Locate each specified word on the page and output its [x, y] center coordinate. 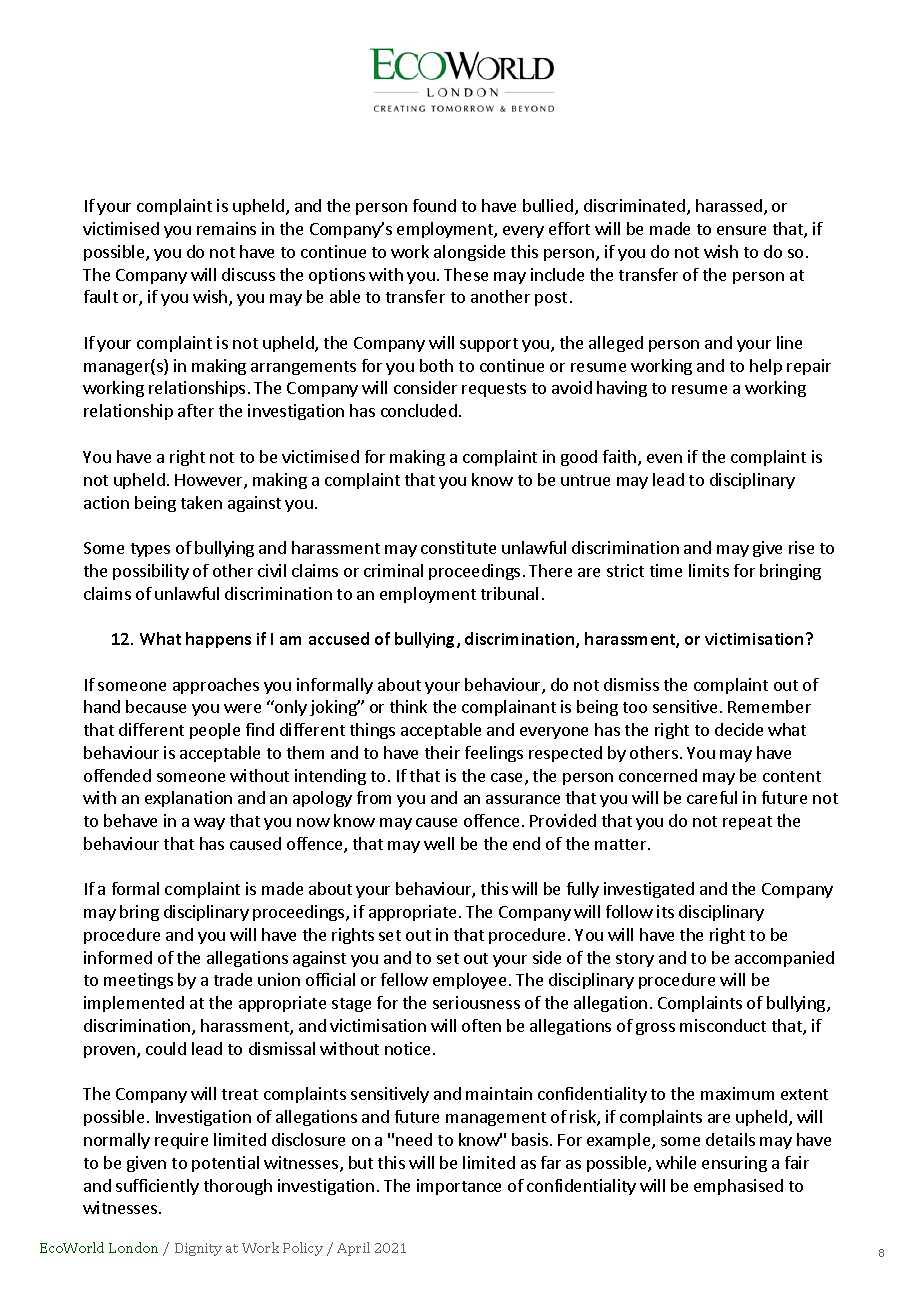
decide [739, 729]
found [434, 205]
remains [226, 228]
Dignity [198, 1249]
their [442, 752]
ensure [741, 230]
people [215, 731]
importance [459, 1187]
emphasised [738, 1187]
